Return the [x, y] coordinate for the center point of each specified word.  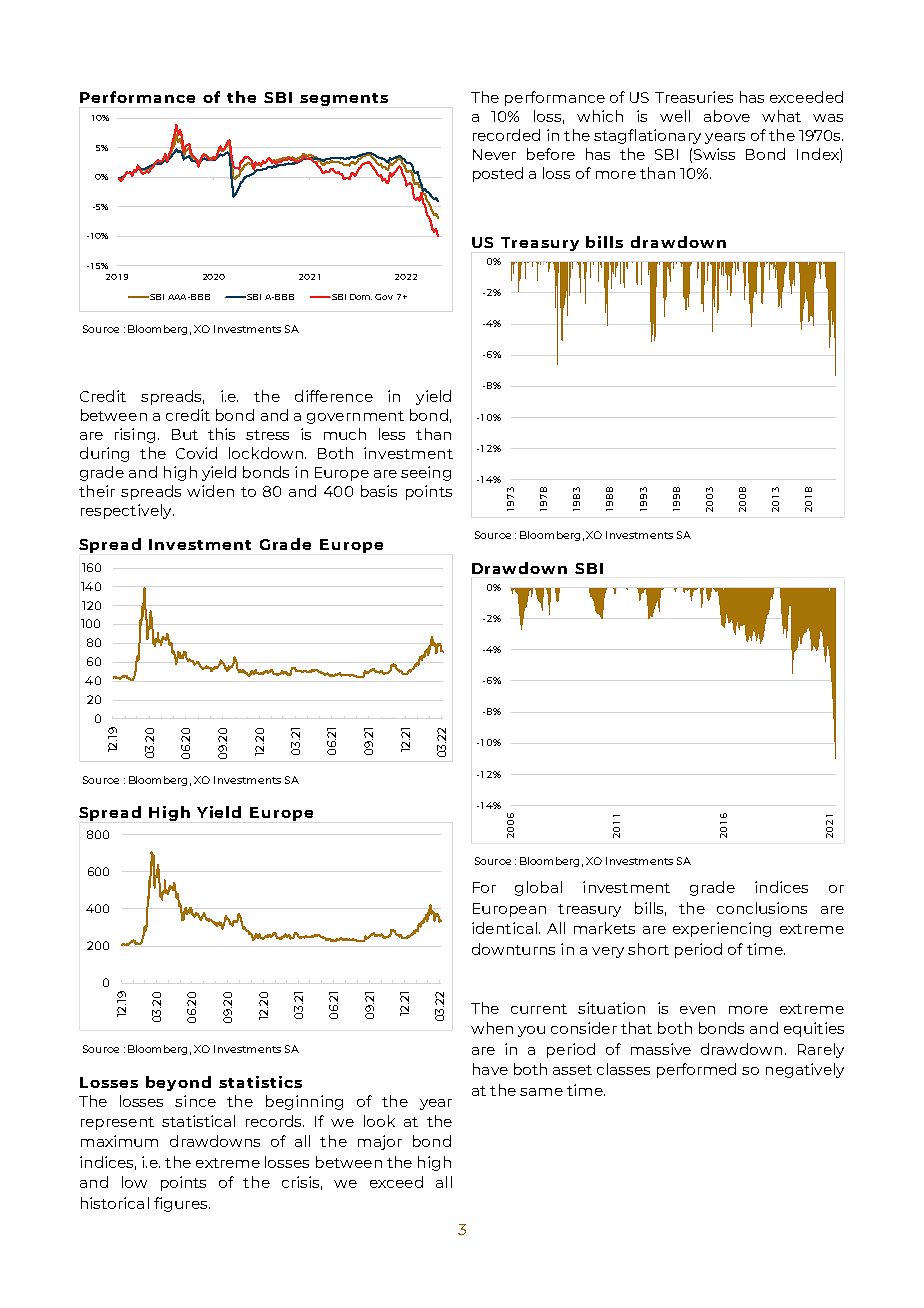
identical [504, 928]
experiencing [722, 929]
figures [180, 1204]
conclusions [762, 908]
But [185, 434]
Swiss [714, 154]
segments [344, 99]
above [727, 116]
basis [379, 491]
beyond [178, 1083]
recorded [506, 135]
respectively [127, 511]
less [392, 434]
